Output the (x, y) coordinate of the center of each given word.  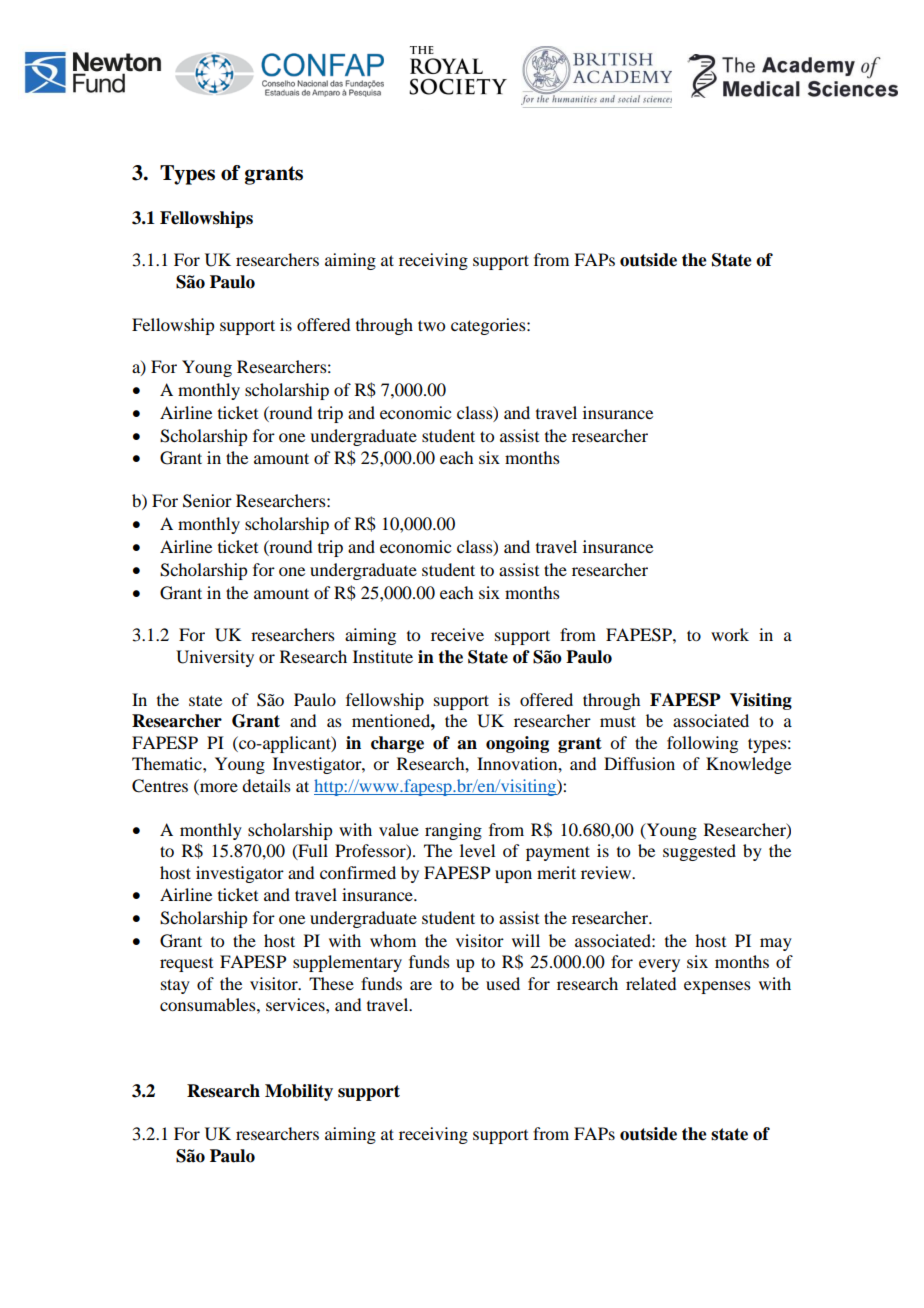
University (215, 658)
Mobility (299, 1092)
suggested (699, 852)
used (503, 983)
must (618, 721)
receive (457, 634)
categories (489, 326)
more (218, 786)
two (431, 325)
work (730, 634)
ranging (453, 831)
